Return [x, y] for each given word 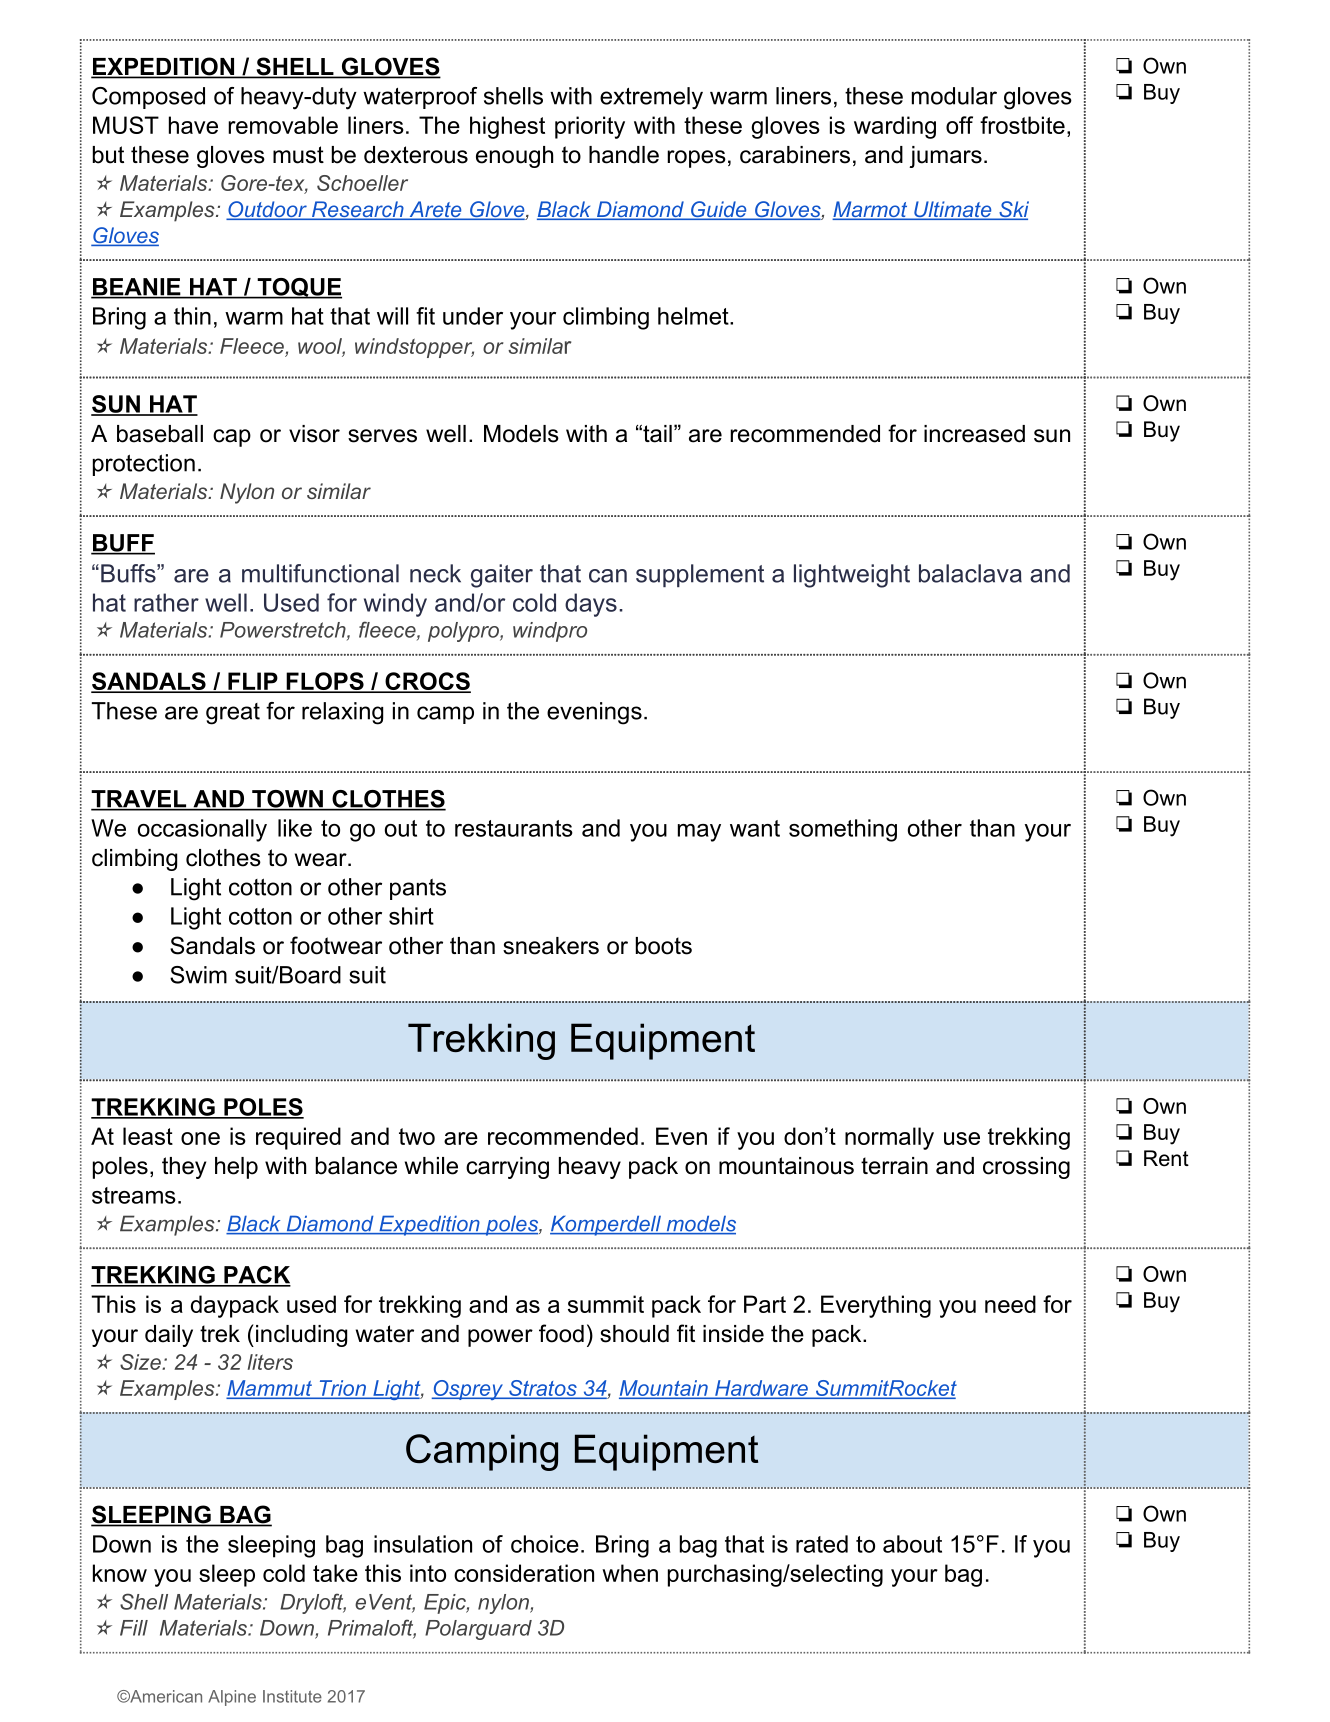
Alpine [232, 1698]
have [193, 125]
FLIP [253, 682]
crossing [1026, 1168]
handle [624, 155]
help [236, 1168]
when [630, 1573]
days [591, 605]
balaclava [970, 573]
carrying [507, 1168]
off [959, 125]
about [912, 1544]
